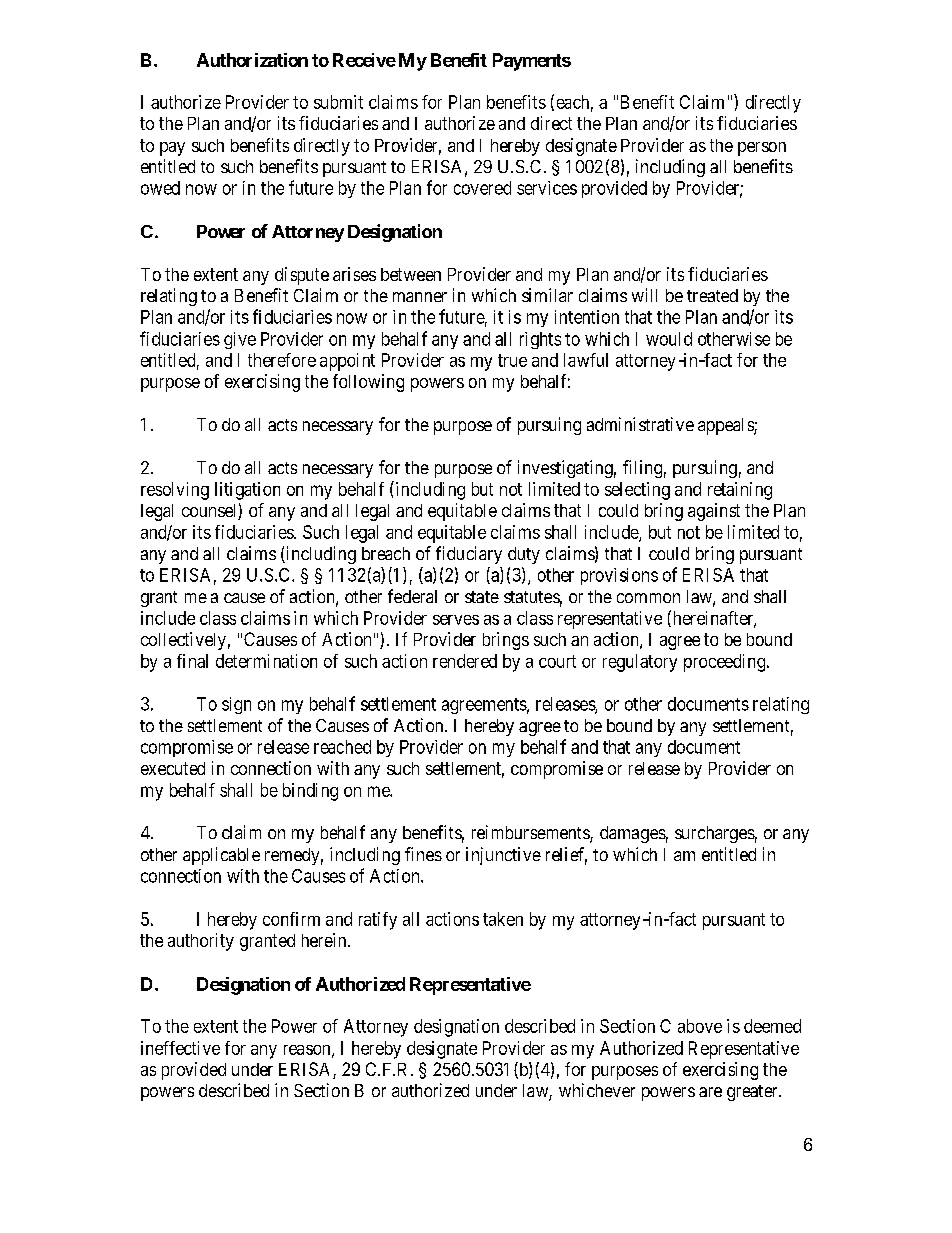 The height and width of the document is (1233, 952). I want to click on Payments, so click(532, 62).
